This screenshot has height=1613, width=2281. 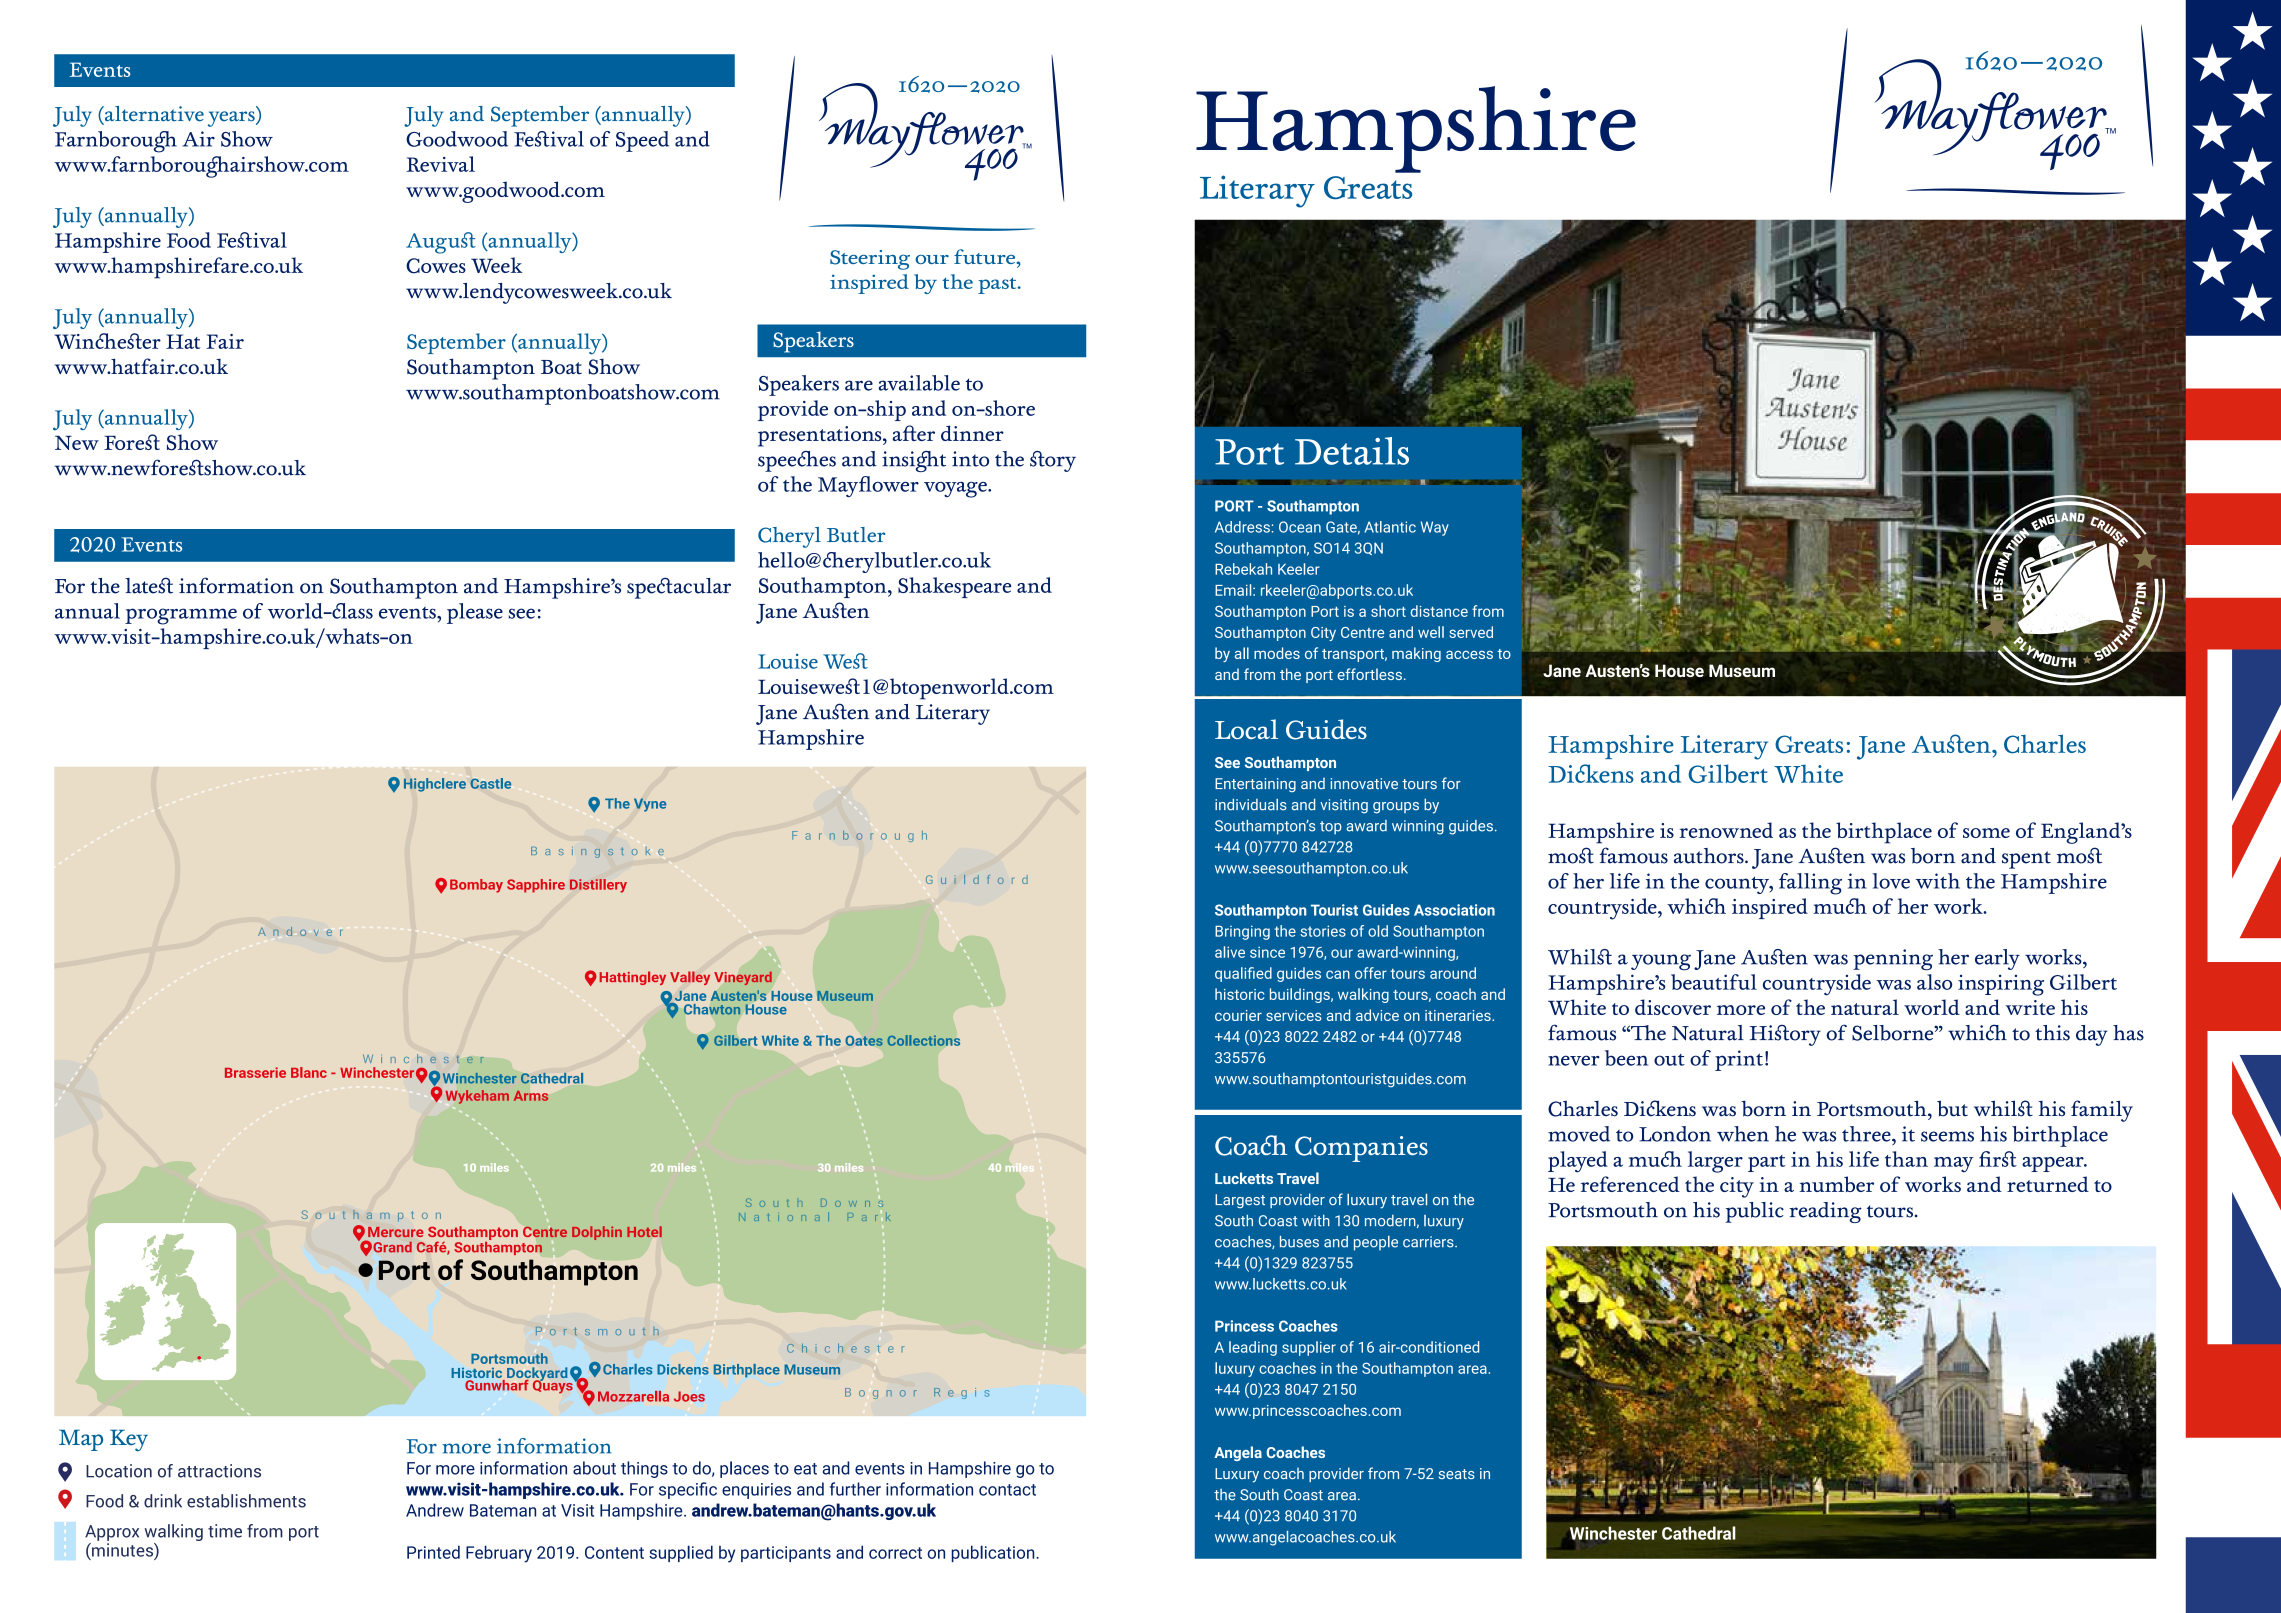 I want to click on Details, so click(x=1352, y=451).
